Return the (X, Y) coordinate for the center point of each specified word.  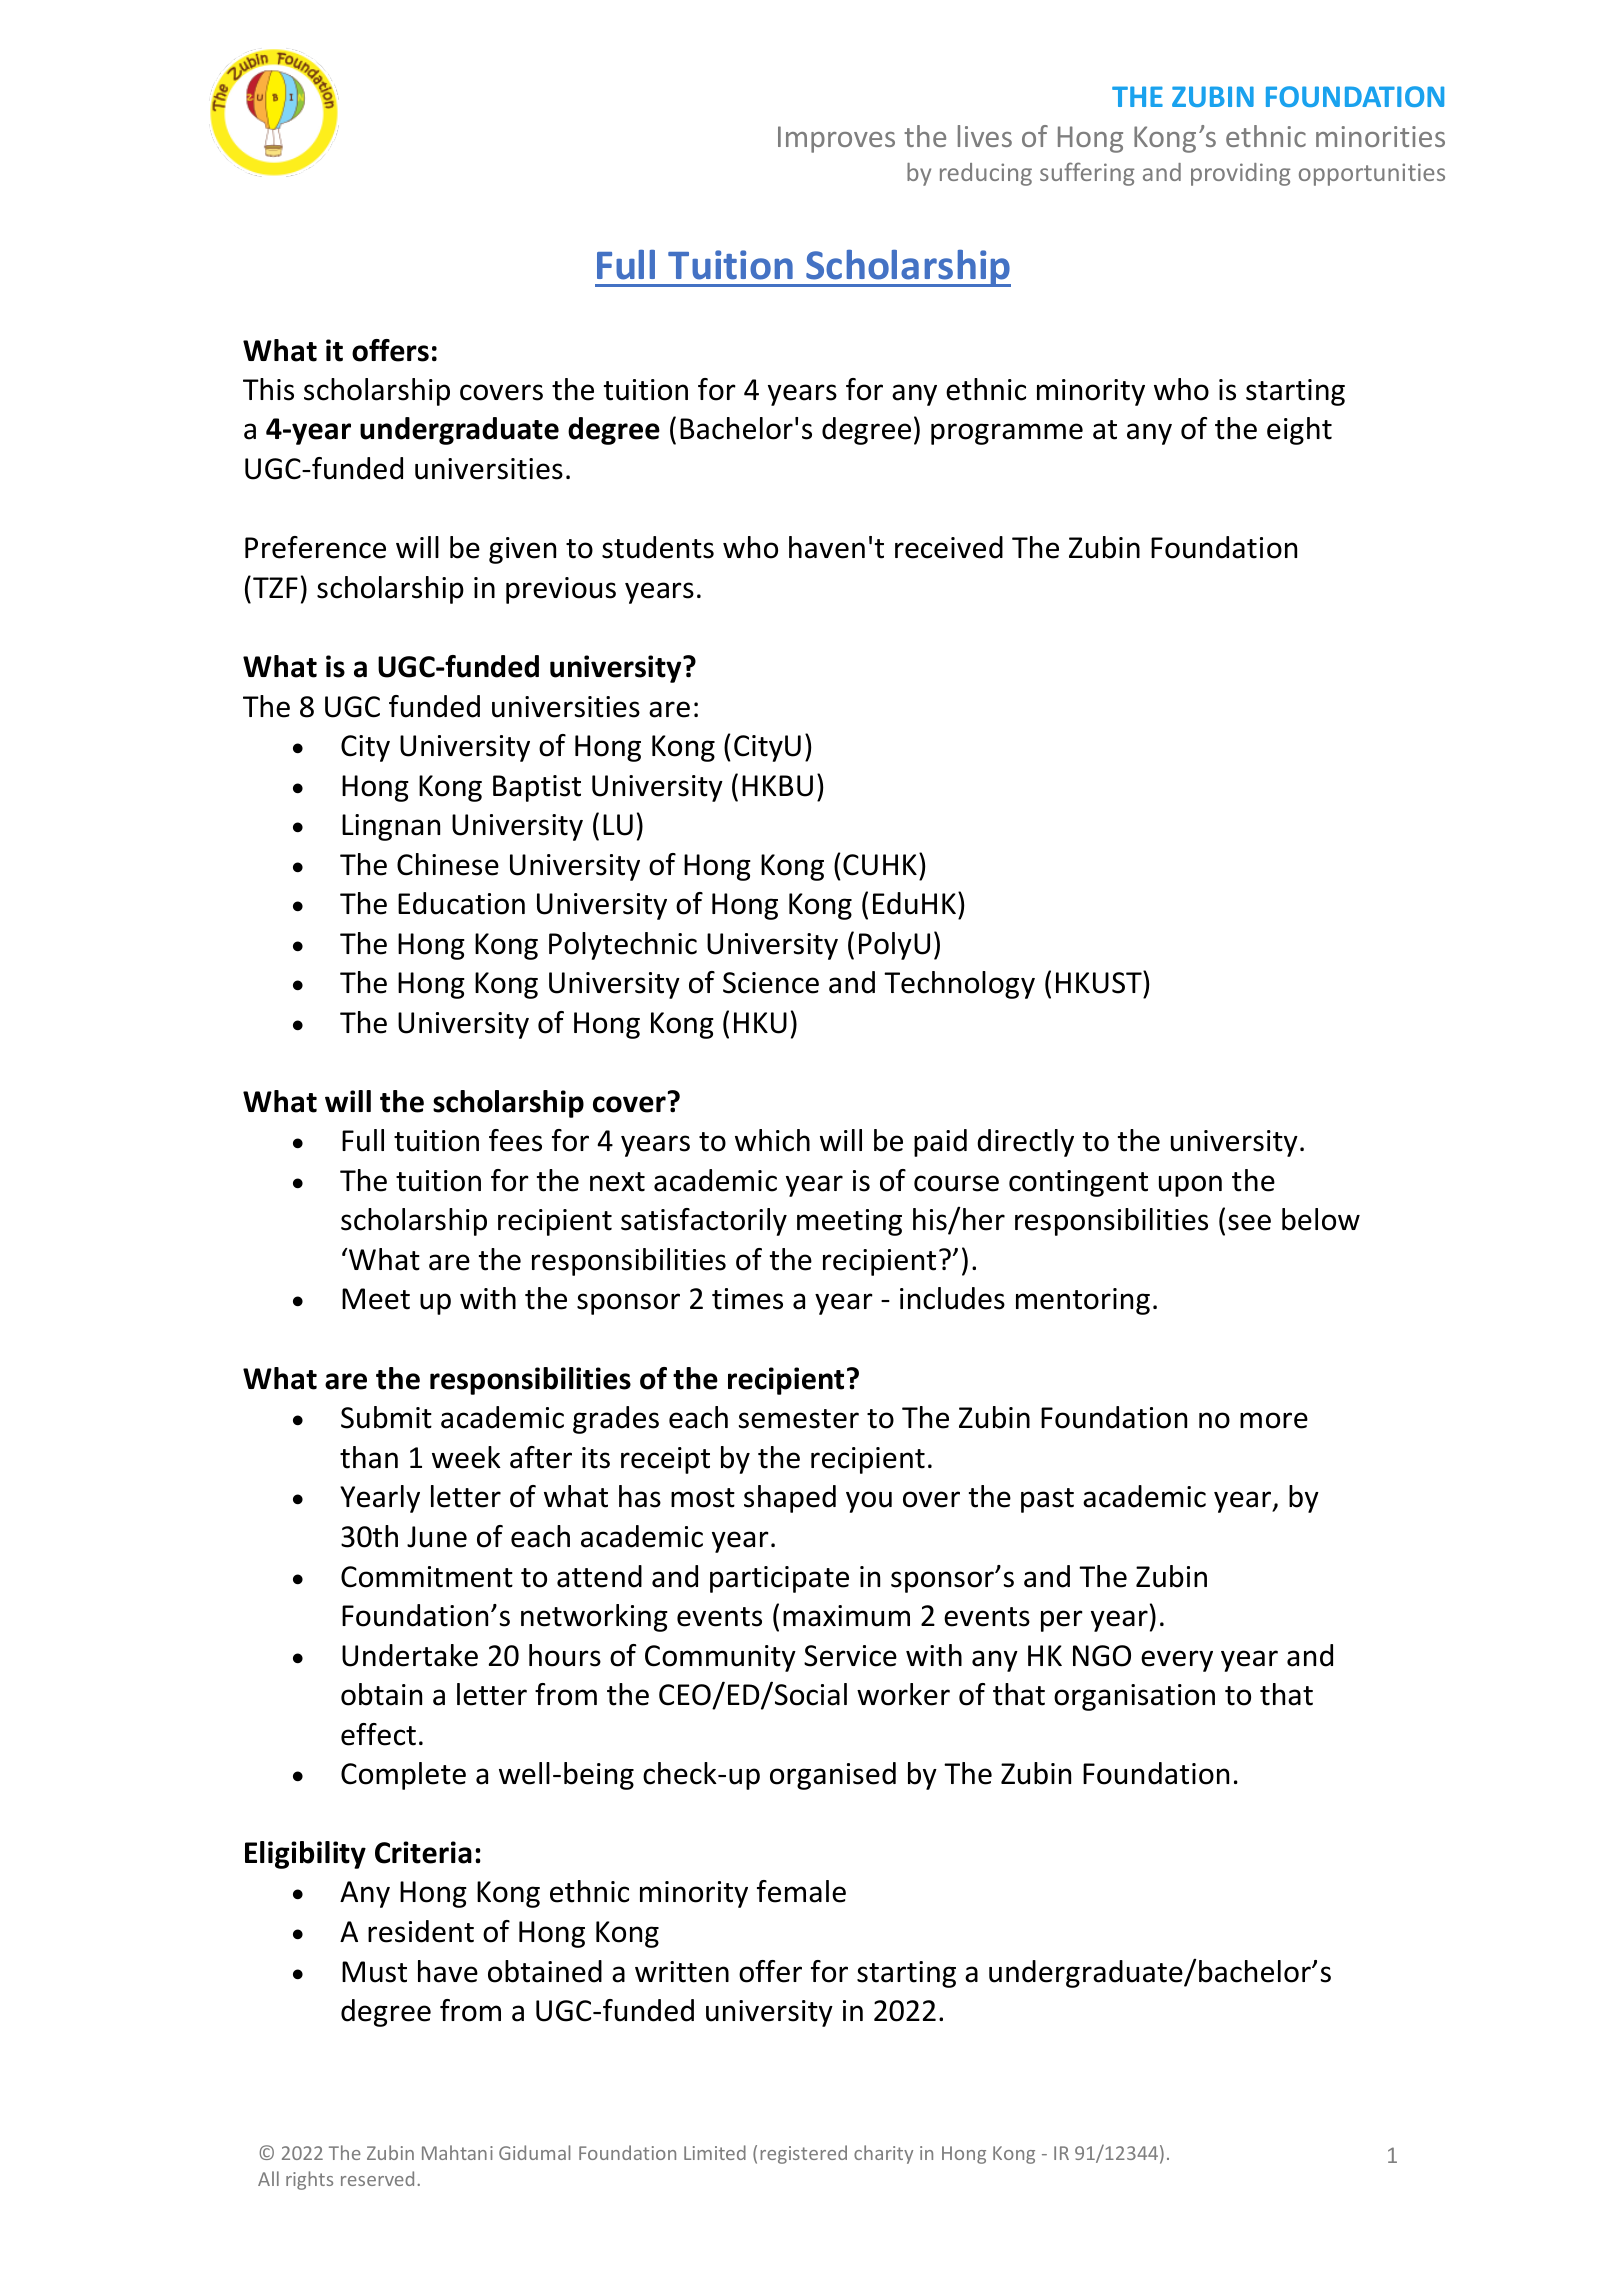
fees (515, 1140)
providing (1241, 174)
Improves (836, 139)
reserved (377, 2178)
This (268, 389)
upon (1190, 1186)
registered (803, 2154)
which (772, 1140)
